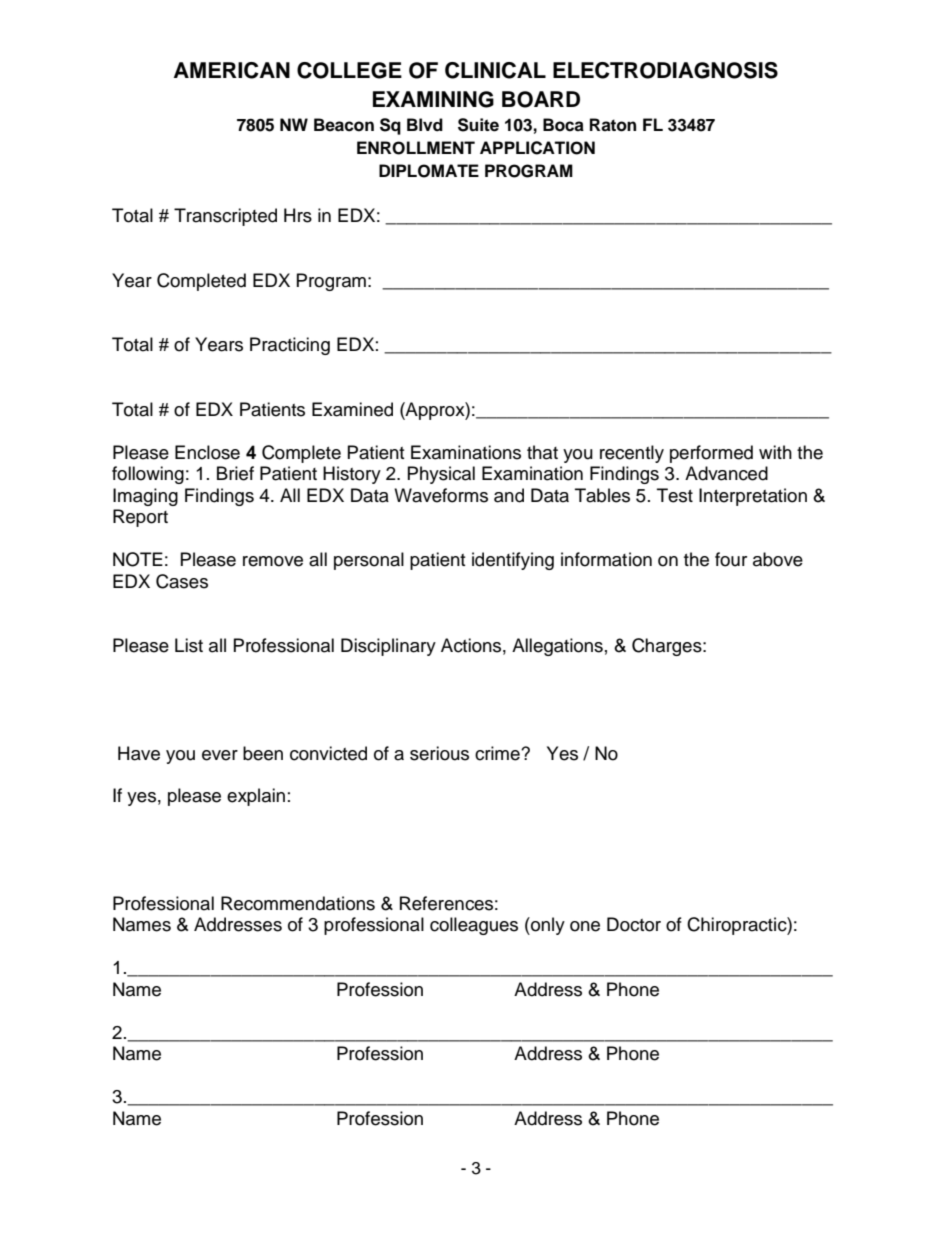 The width and height of the screenshot is (952, 1233). What do you see at coordinates (433, 99) in the screenshot?
I see `EXAMINING` at bounding box center [433, 99].
